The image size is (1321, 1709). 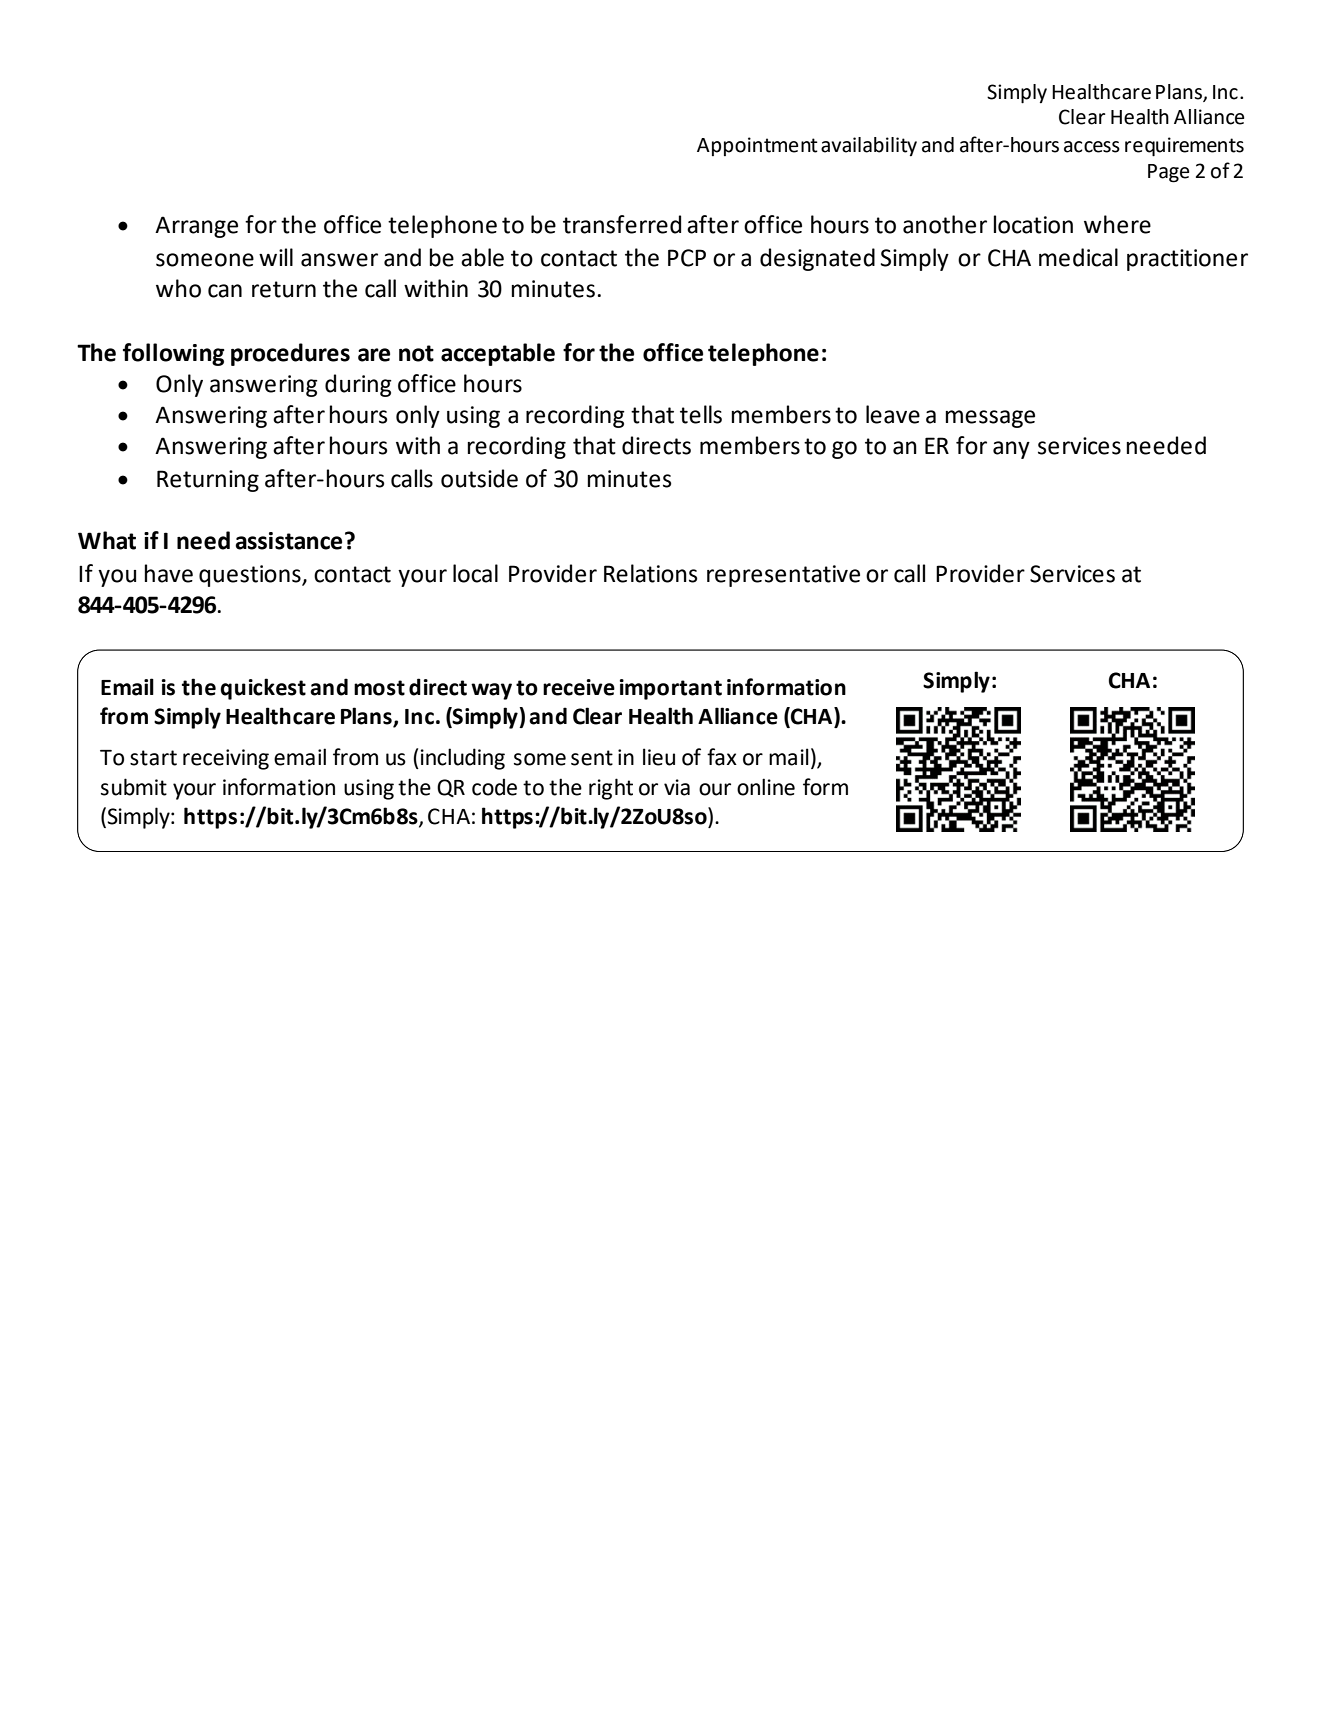 What do you see at coordinates (757, 146) in the document?
I see `Appointment` at bounding box center [757, 146].
